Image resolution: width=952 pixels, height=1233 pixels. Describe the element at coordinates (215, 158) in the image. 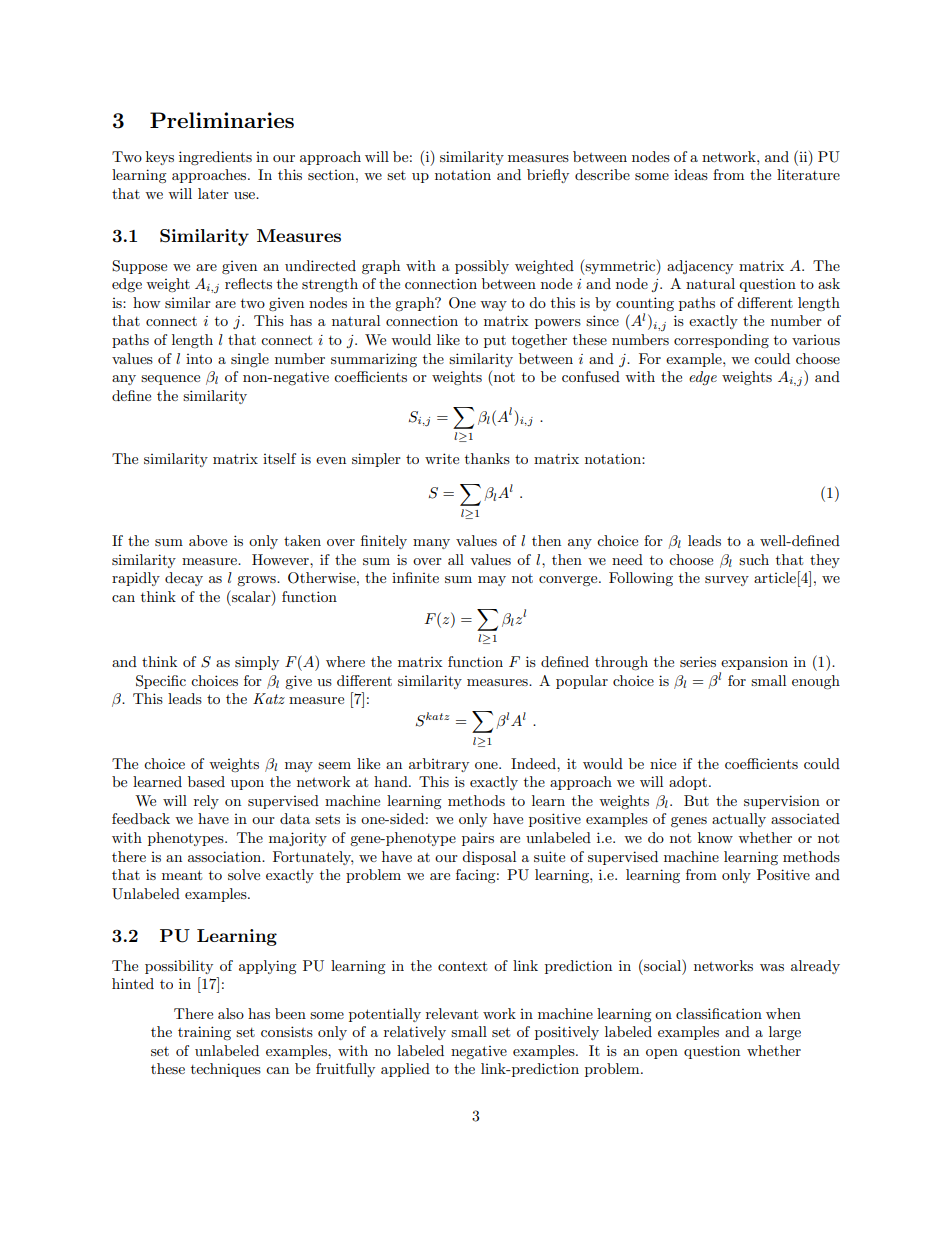

I see `ingredients` at that location.
